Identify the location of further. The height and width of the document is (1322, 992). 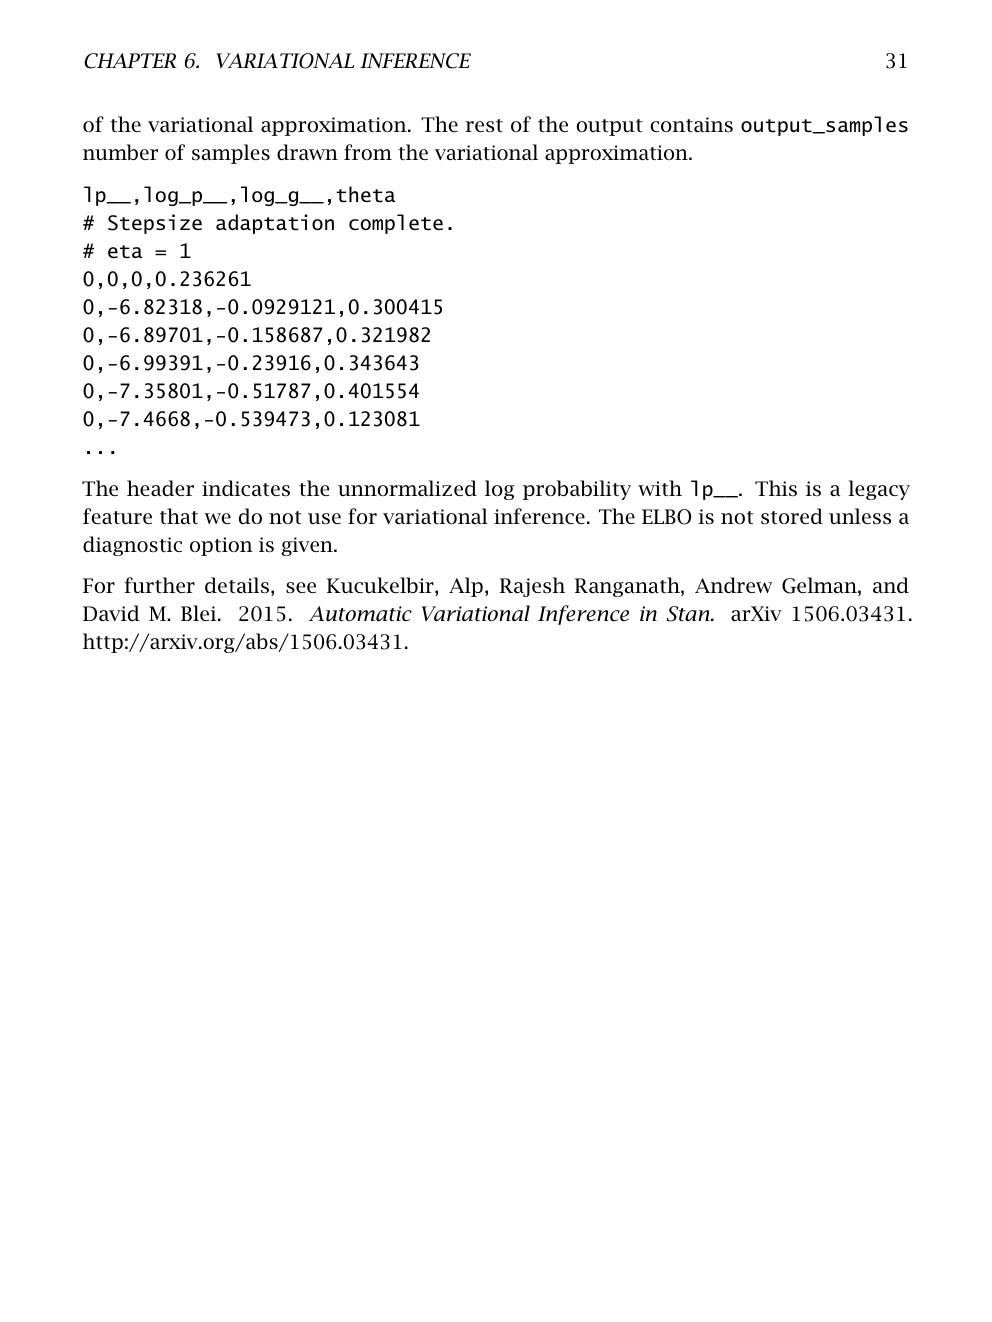
(159, 585).
